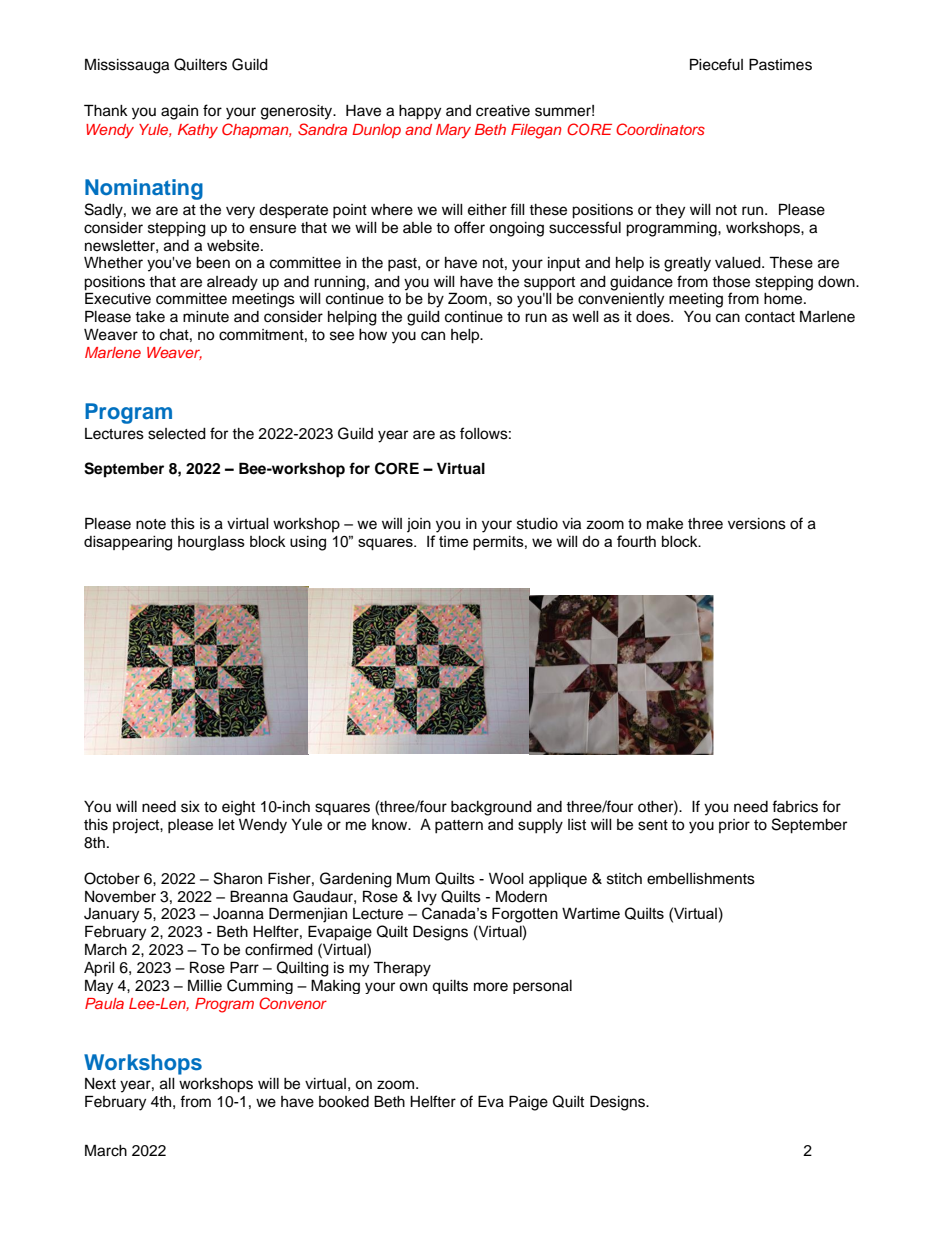 The width and height of the screenshot is (952, 1233). Describe the element at coordinates (179, 112) in the screenshot. I see `again` at that location.
